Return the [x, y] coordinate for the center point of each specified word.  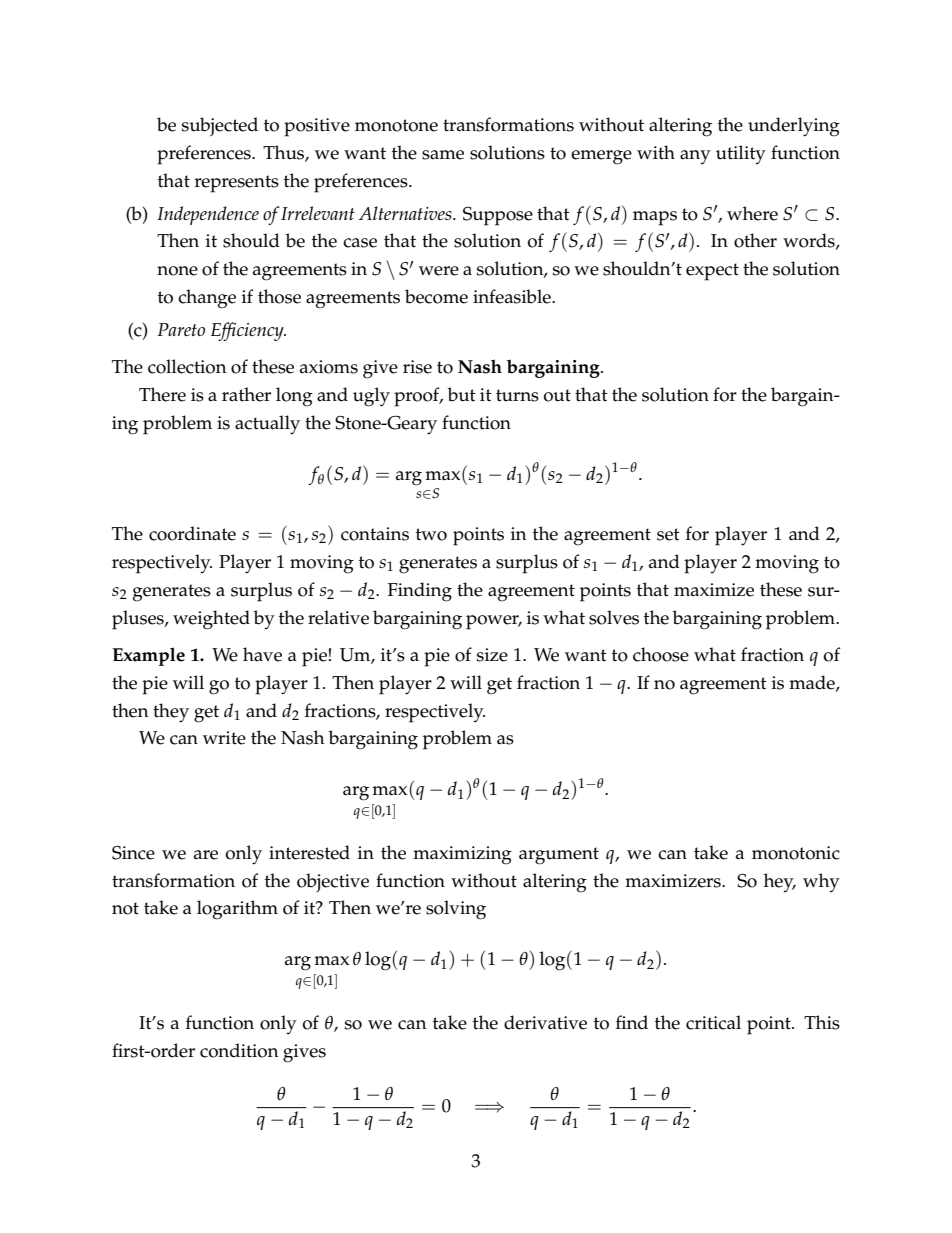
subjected [220, 126]
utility [741, 154]
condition [239, 1050]
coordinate [192, 533]
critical [713, 1022]
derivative [545, 1022]
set [668, 534]
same [443, 155]
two [431, 534]
